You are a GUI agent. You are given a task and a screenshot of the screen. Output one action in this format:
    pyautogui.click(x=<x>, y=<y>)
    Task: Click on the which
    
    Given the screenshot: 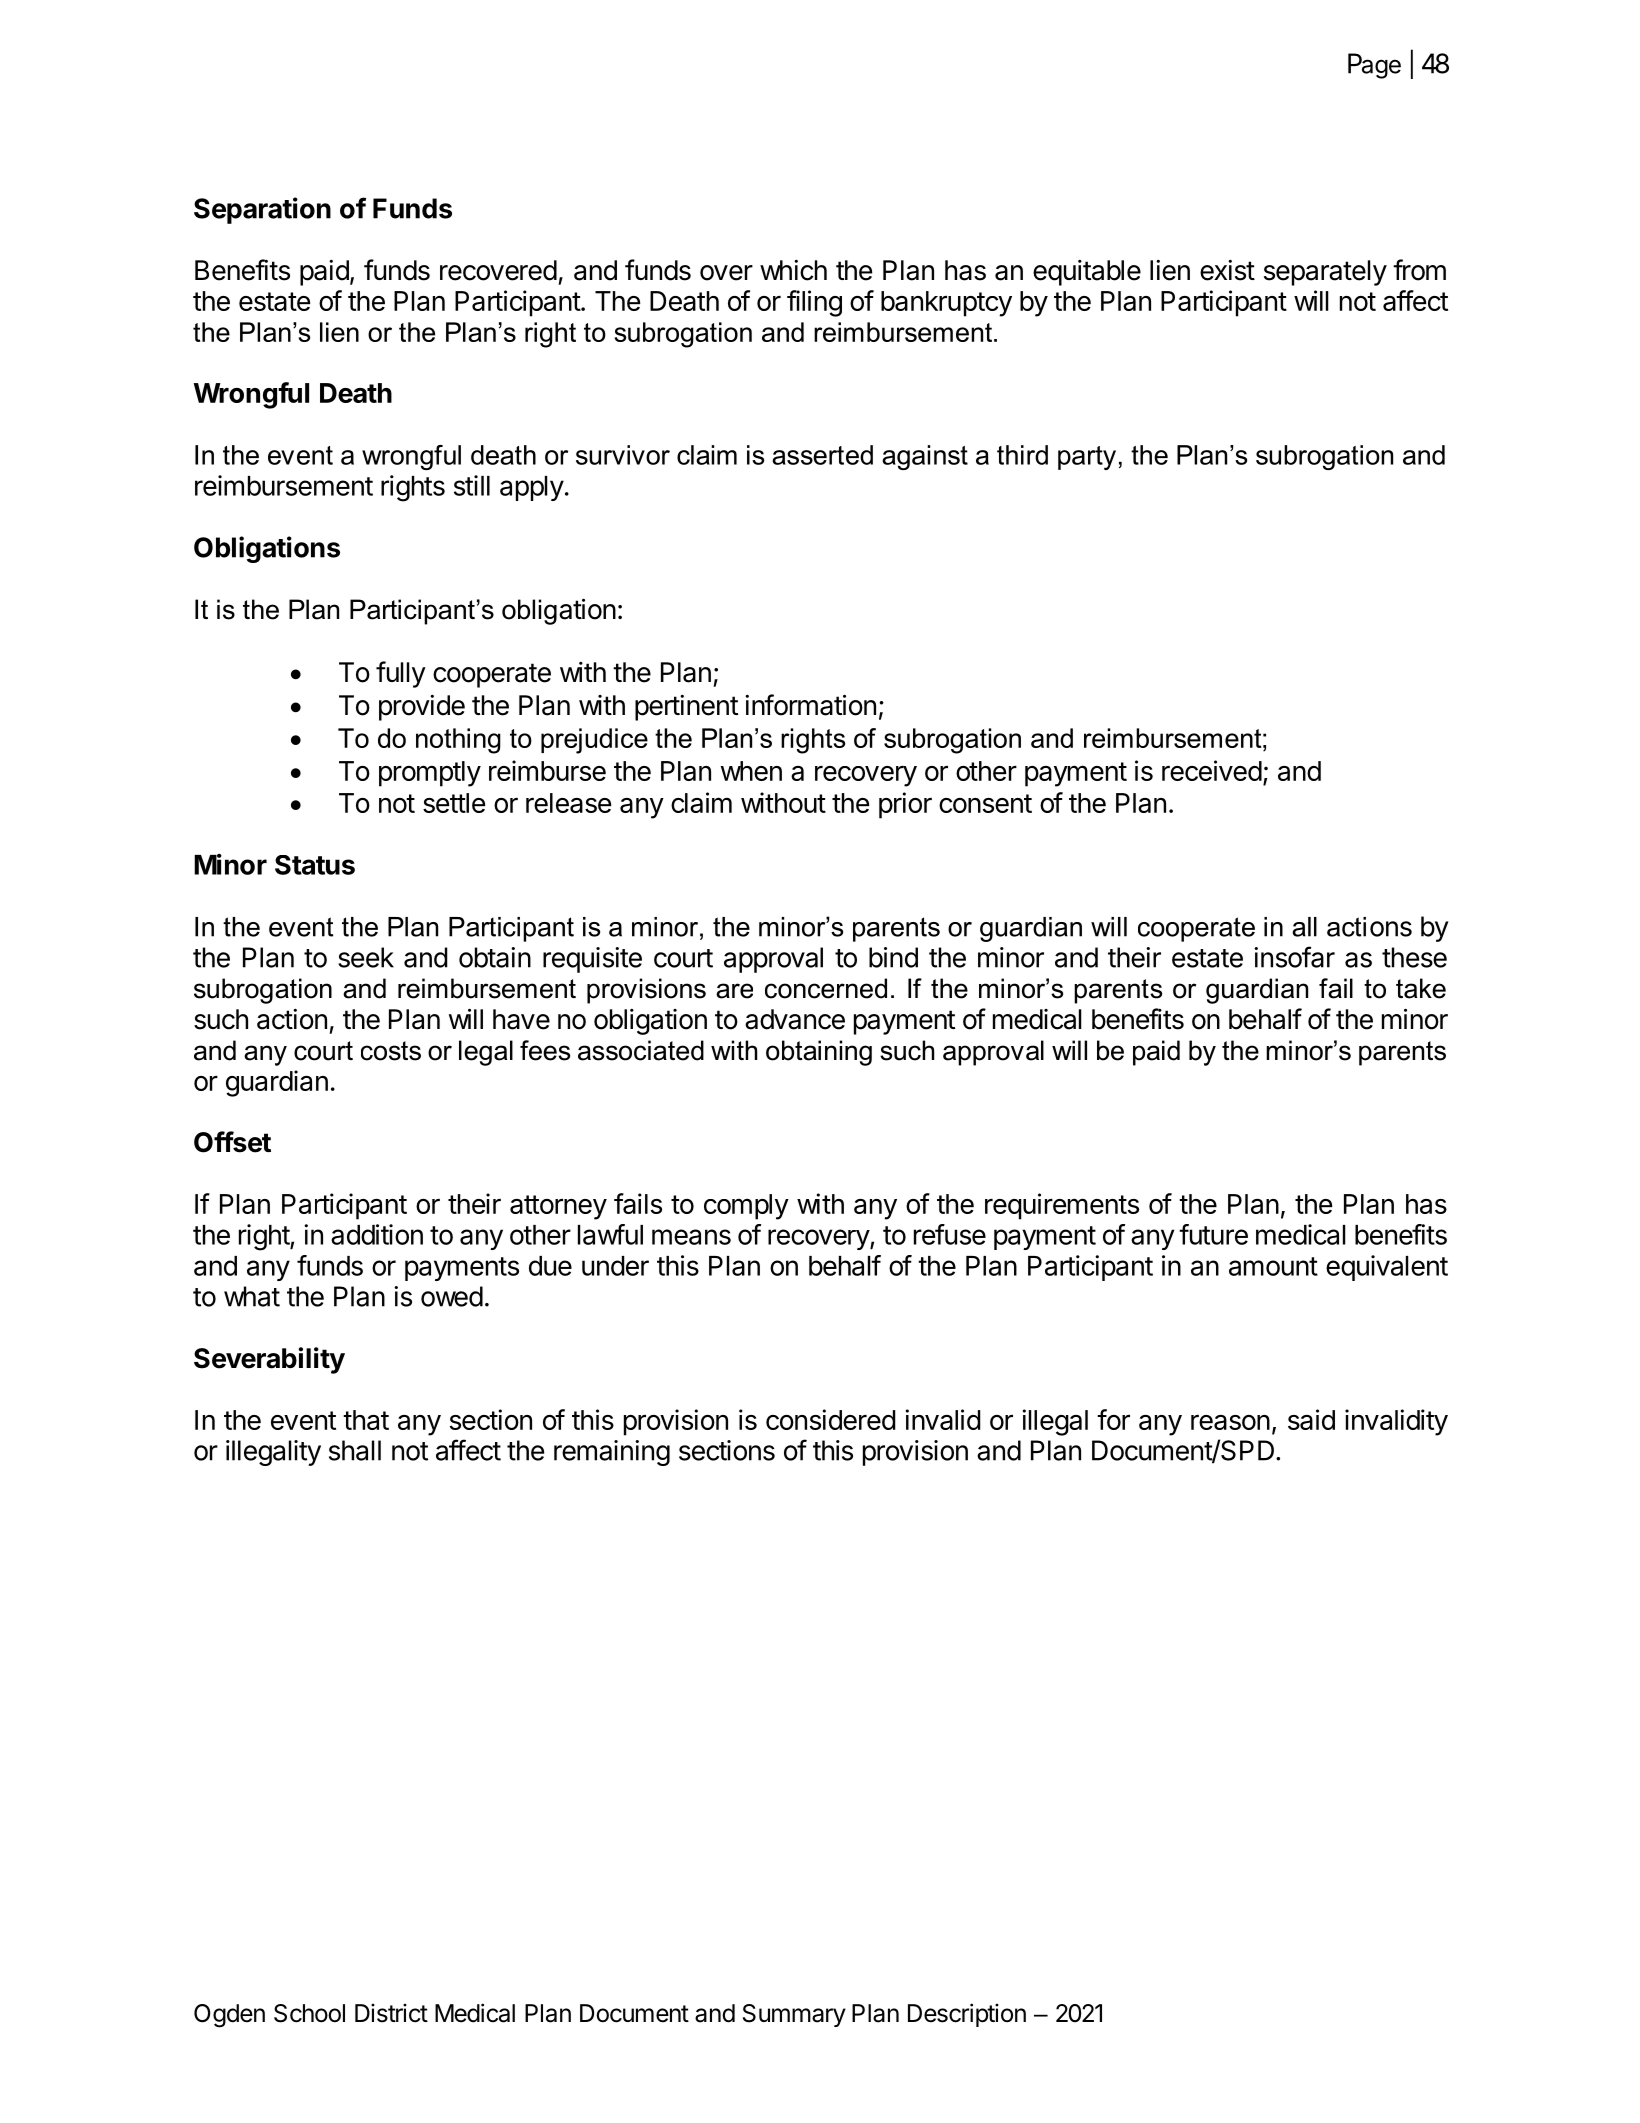 What is the action you would take?
    pyautogui.click(x=793, y=270)
